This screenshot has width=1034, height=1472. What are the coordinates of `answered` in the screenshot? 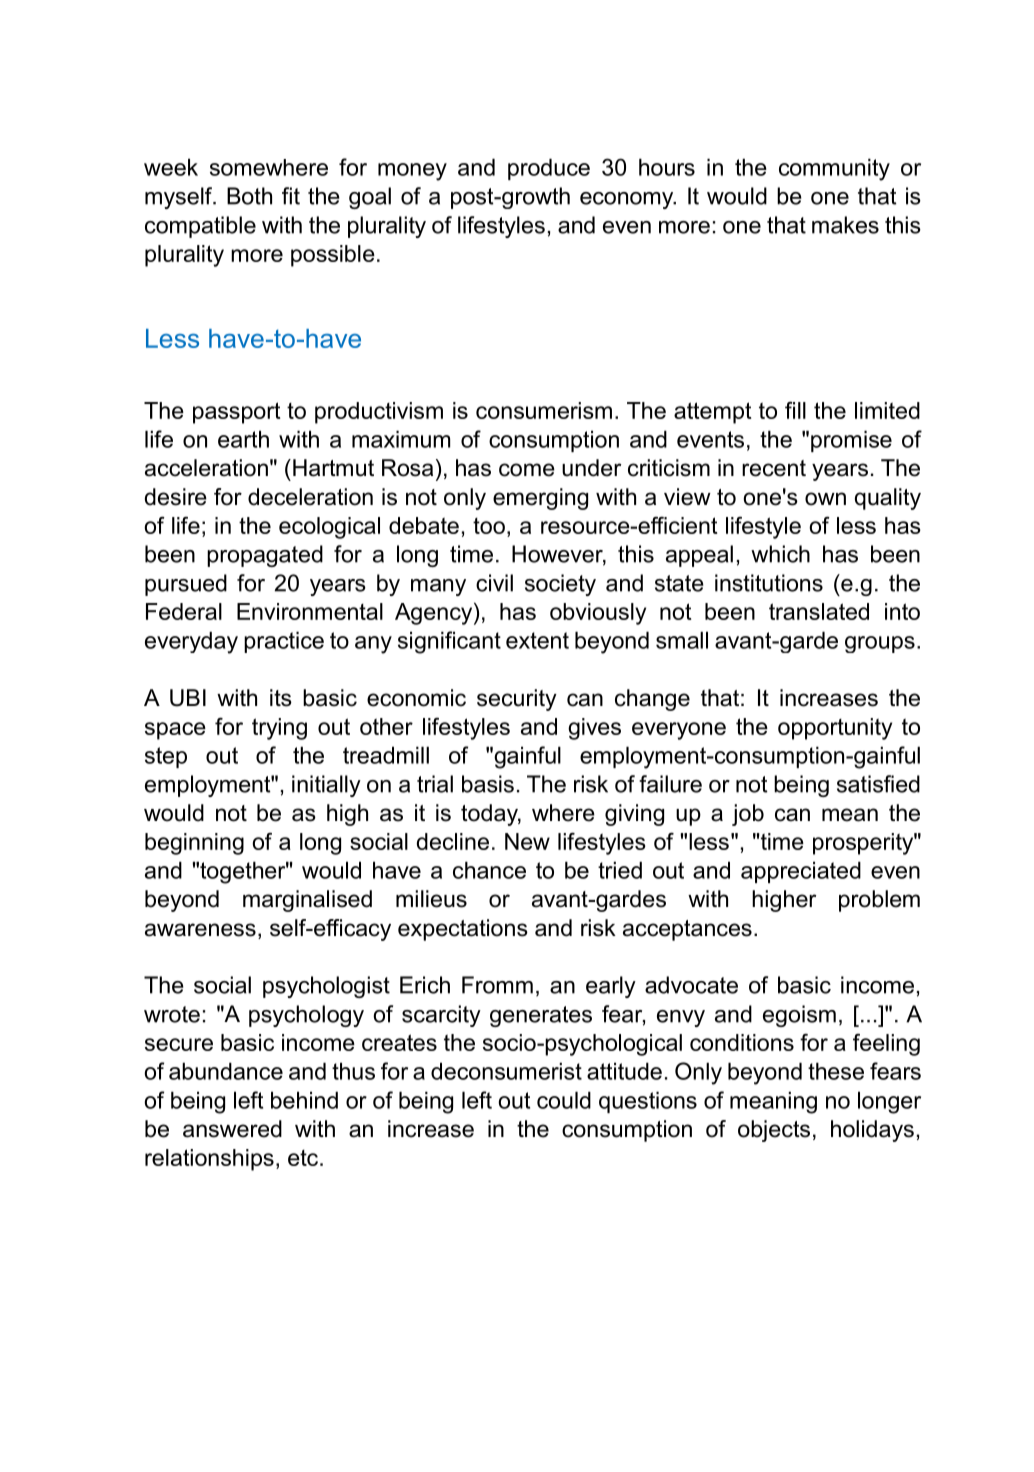 It's located at (232, 1129).
